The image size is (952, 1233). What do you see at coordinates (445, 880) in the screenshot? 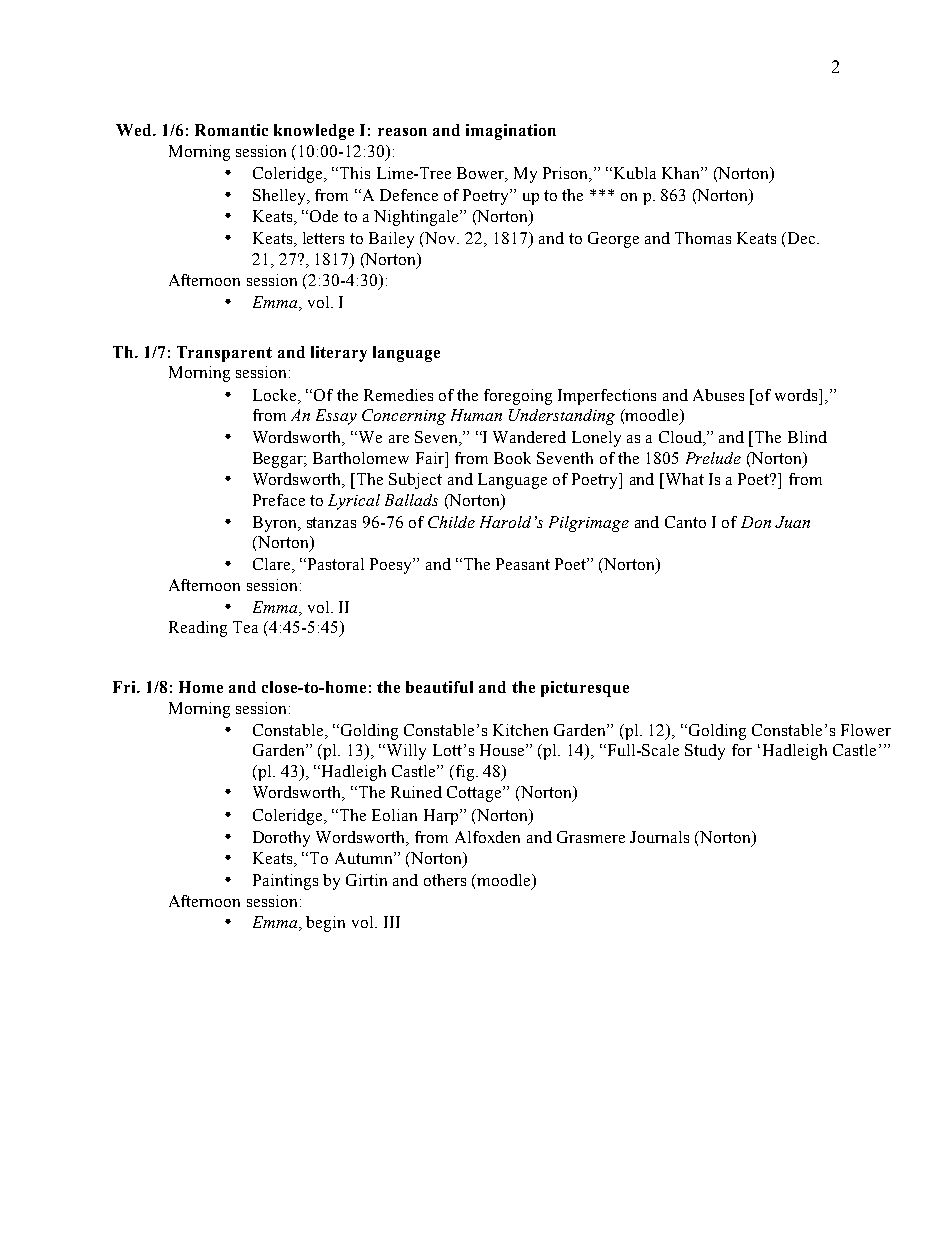
I see `others` at bounding box center [445, 880].
